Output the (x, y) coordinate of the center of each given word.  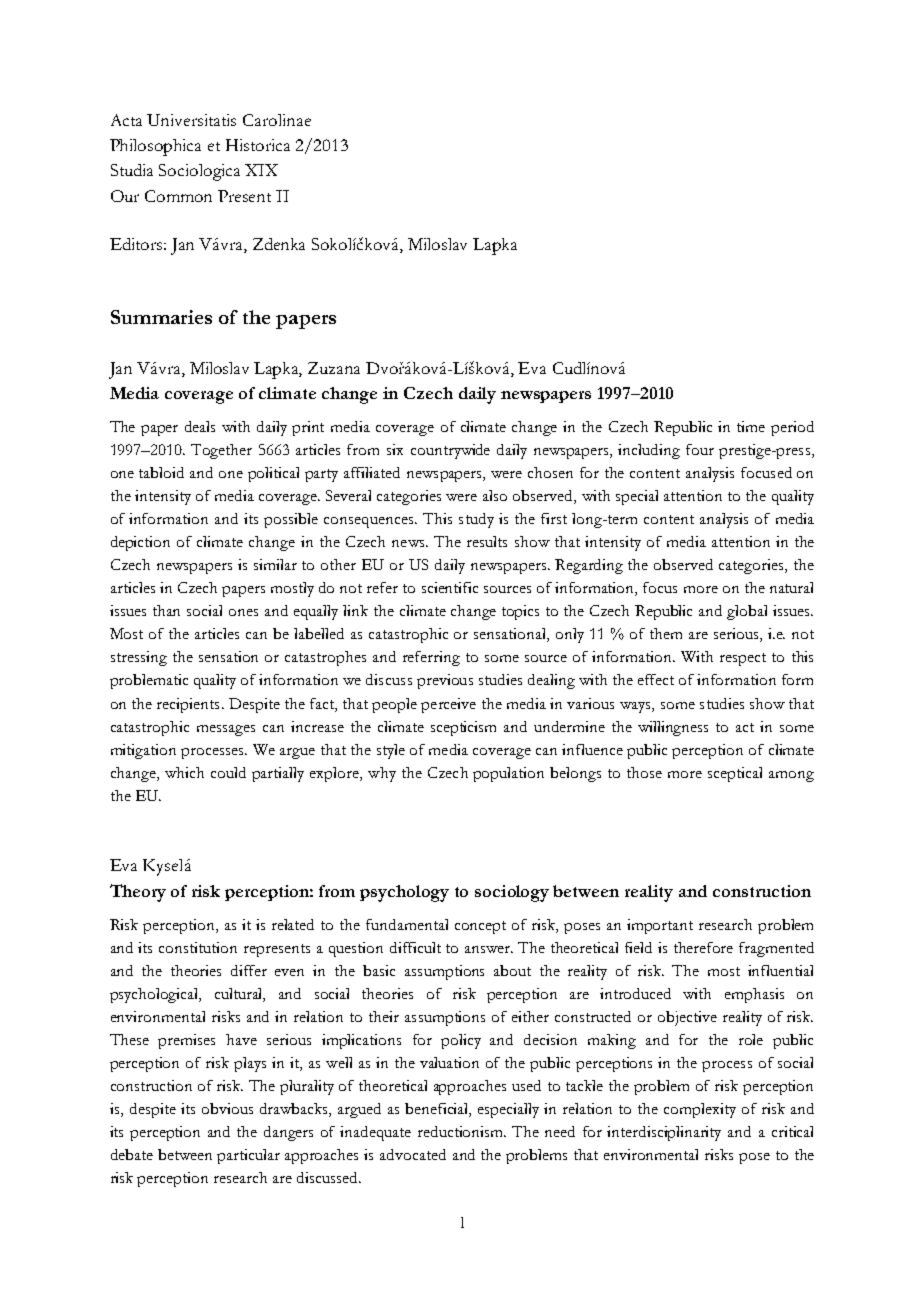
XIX (261, 170)
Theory (138, 893)
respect (743, 659)
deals (200, 426)
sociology (512, 893)
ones (243, 612)
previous (445, 681)
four (700, 449)
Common (178, 196)
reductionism (462, 1131)
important (660, 926)
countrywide (450, 451)
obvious (227, 1108)
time (751, 426)
